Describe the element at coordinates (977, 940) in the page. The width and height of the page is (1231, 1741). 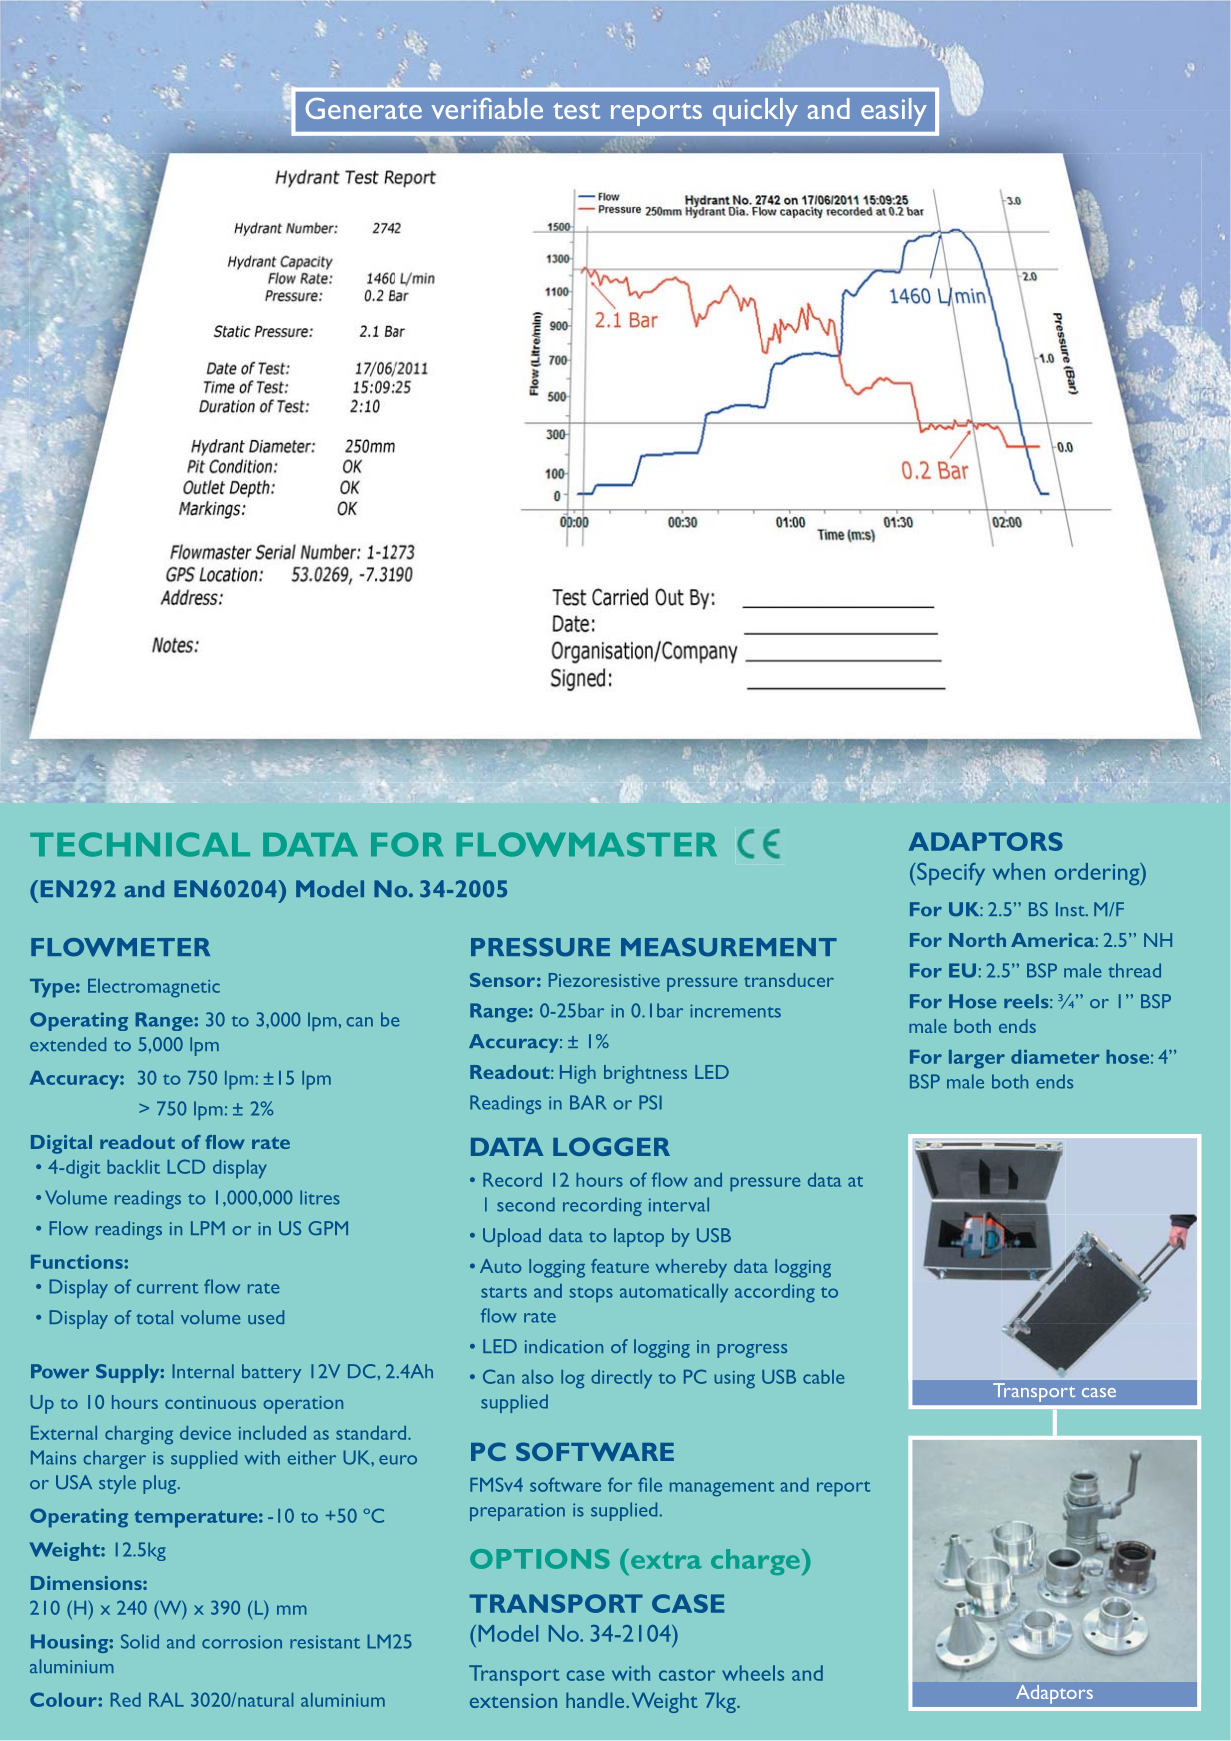
I see `North` at that location.
